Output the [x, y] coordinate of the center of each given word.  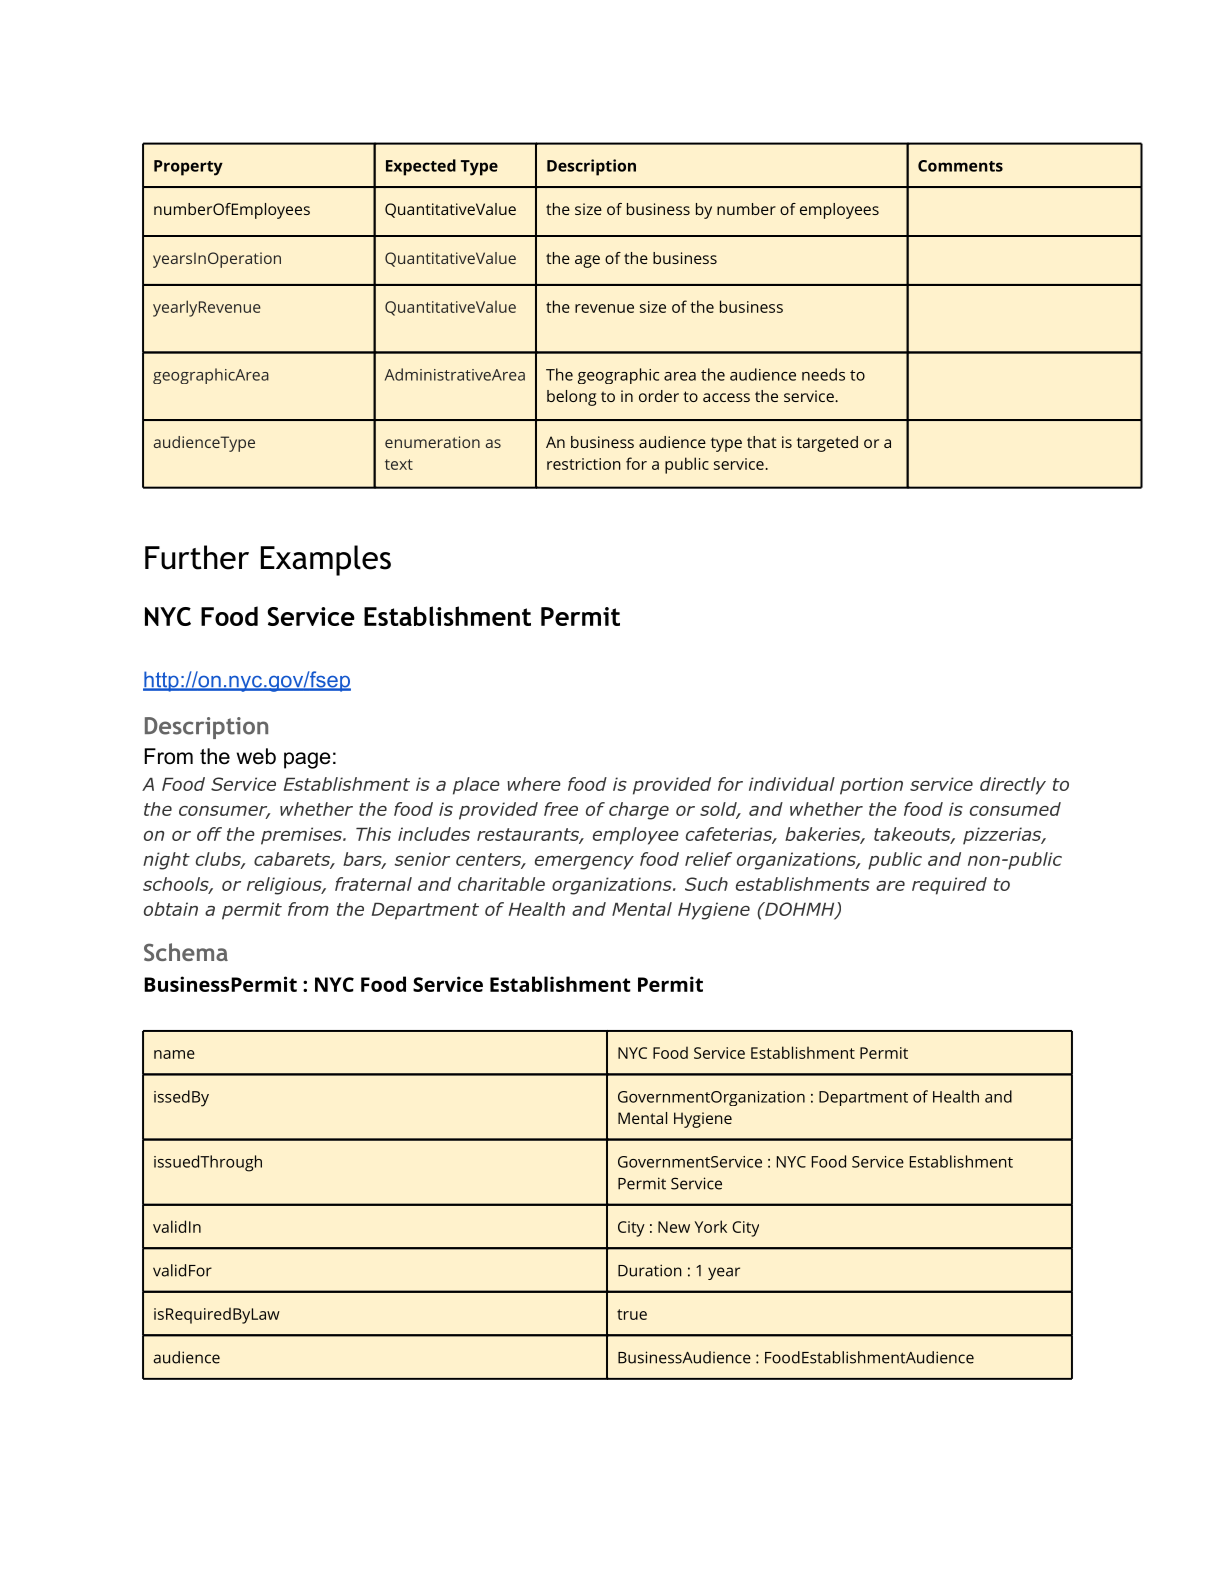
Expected [421, 167]
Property [188, 168]
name [174, 1054]
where [534, 784]
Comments [960, 166]
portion [871, 786]
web [256, 756]
